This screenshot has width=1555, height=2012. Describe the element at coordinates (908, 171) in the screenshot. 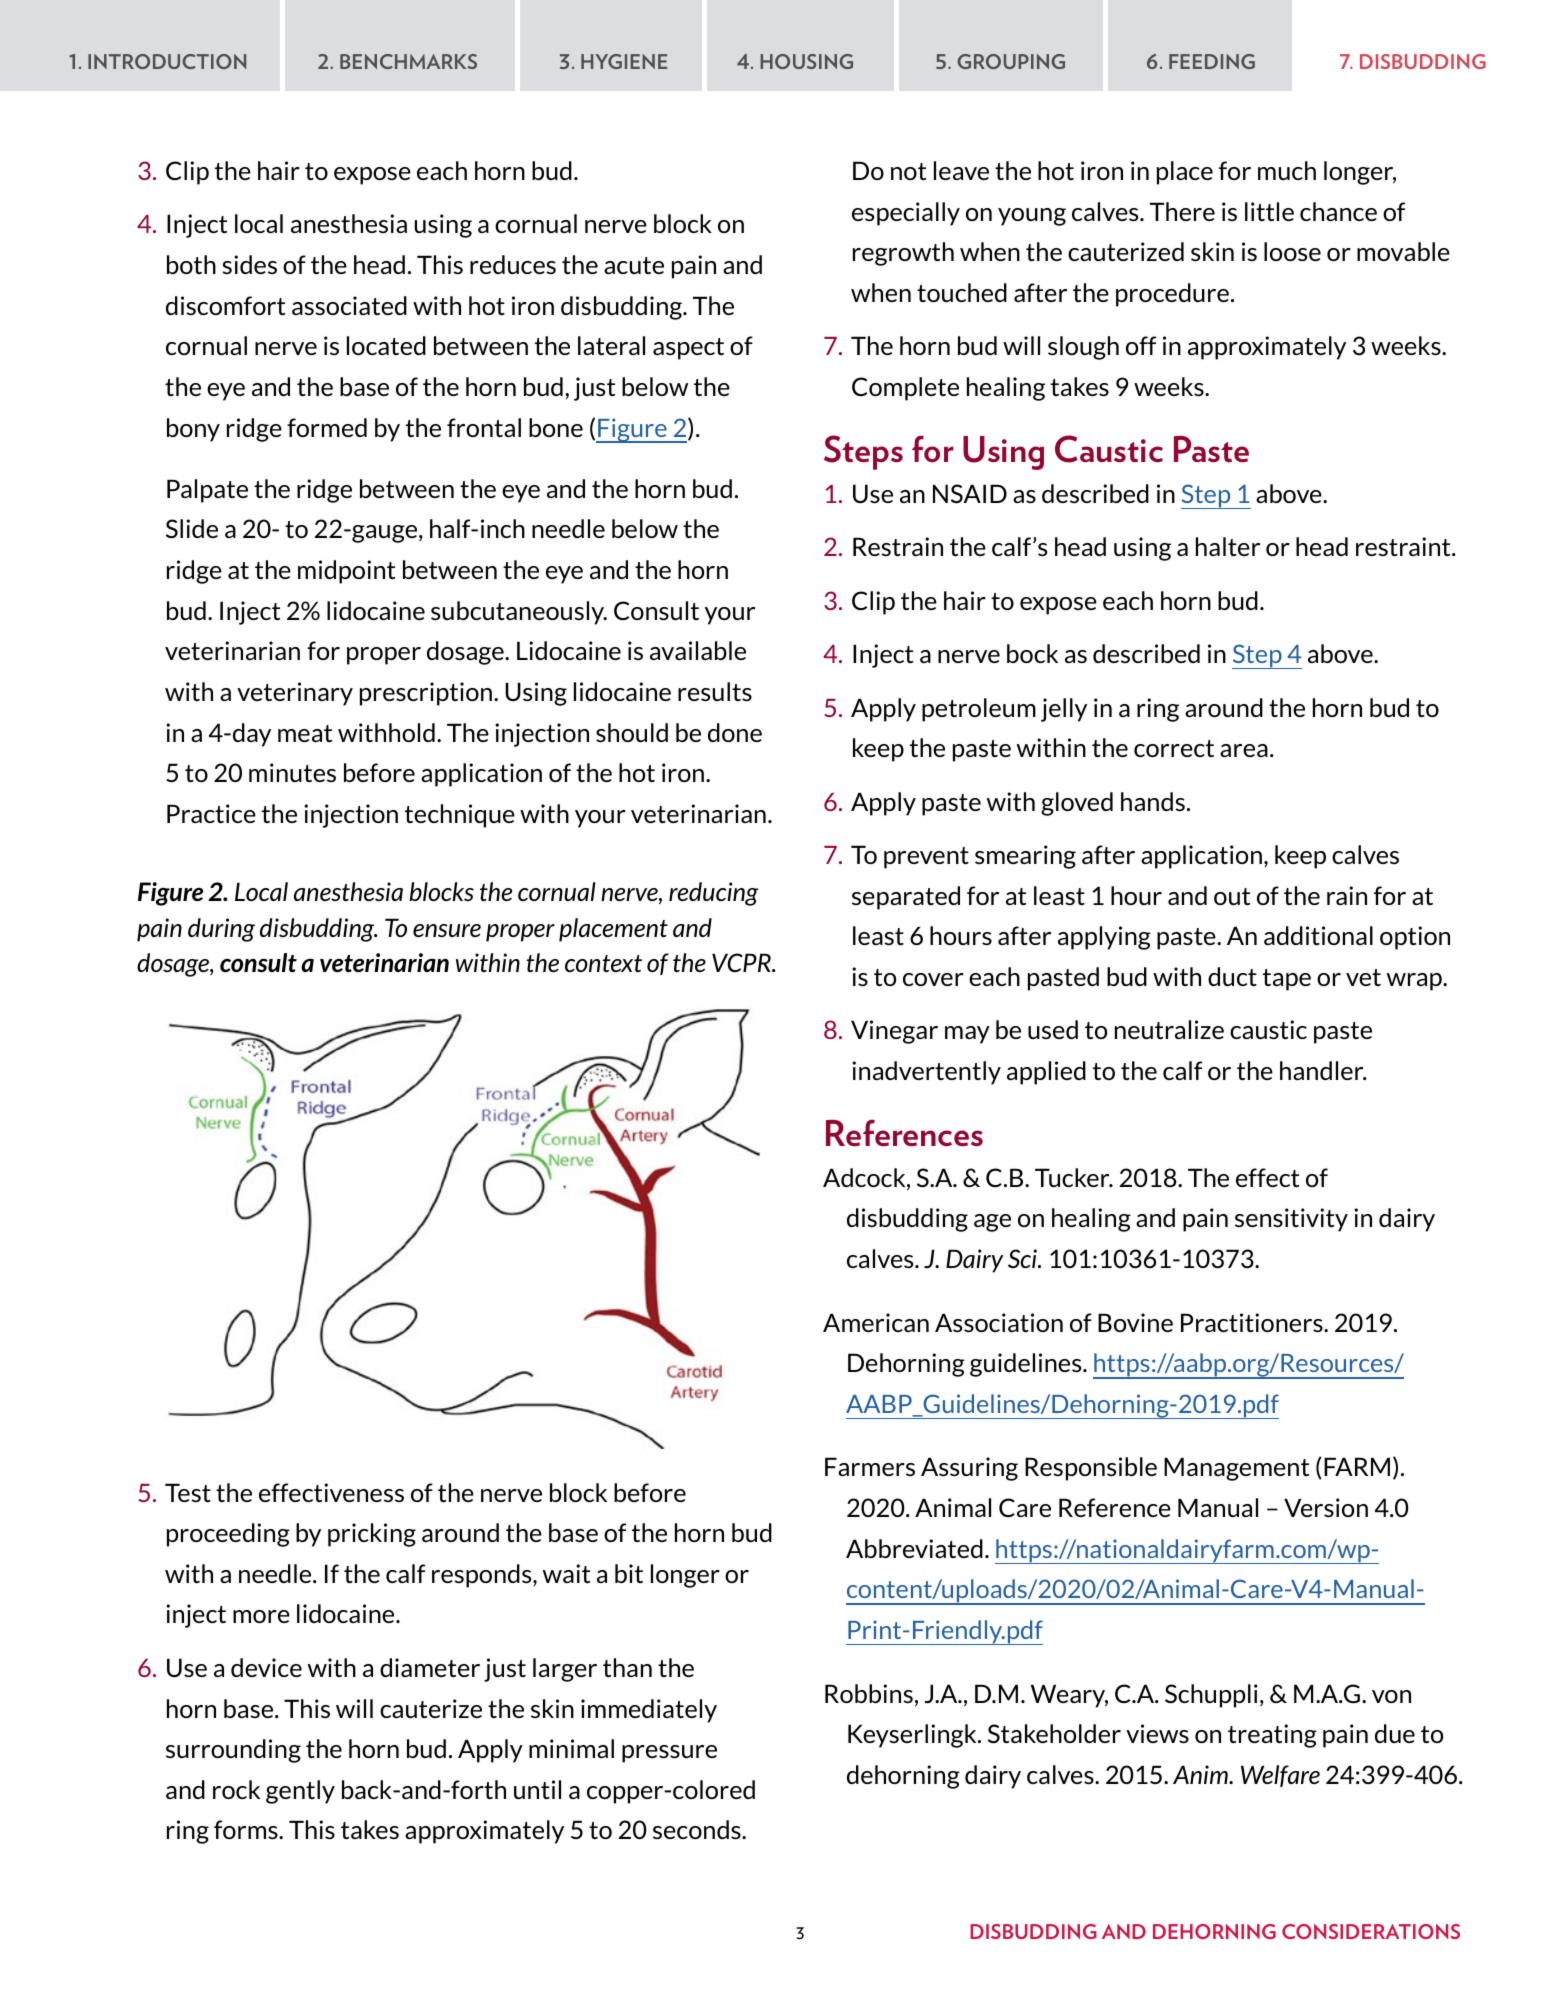

I see `not` at that location.
